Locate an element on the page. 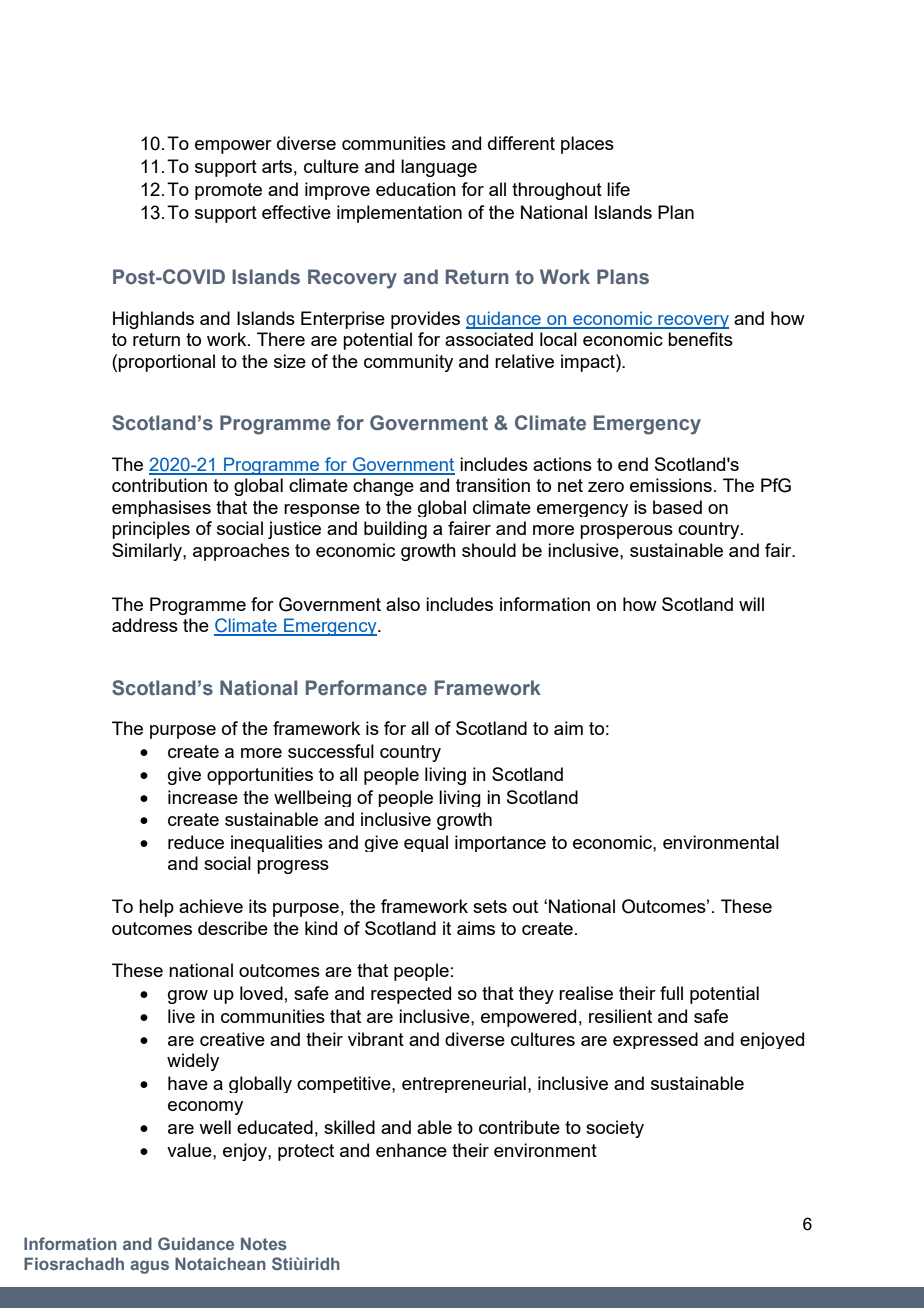 The width and height of the document is (924, 1308). reduce is located at coordinates (196, 842).
